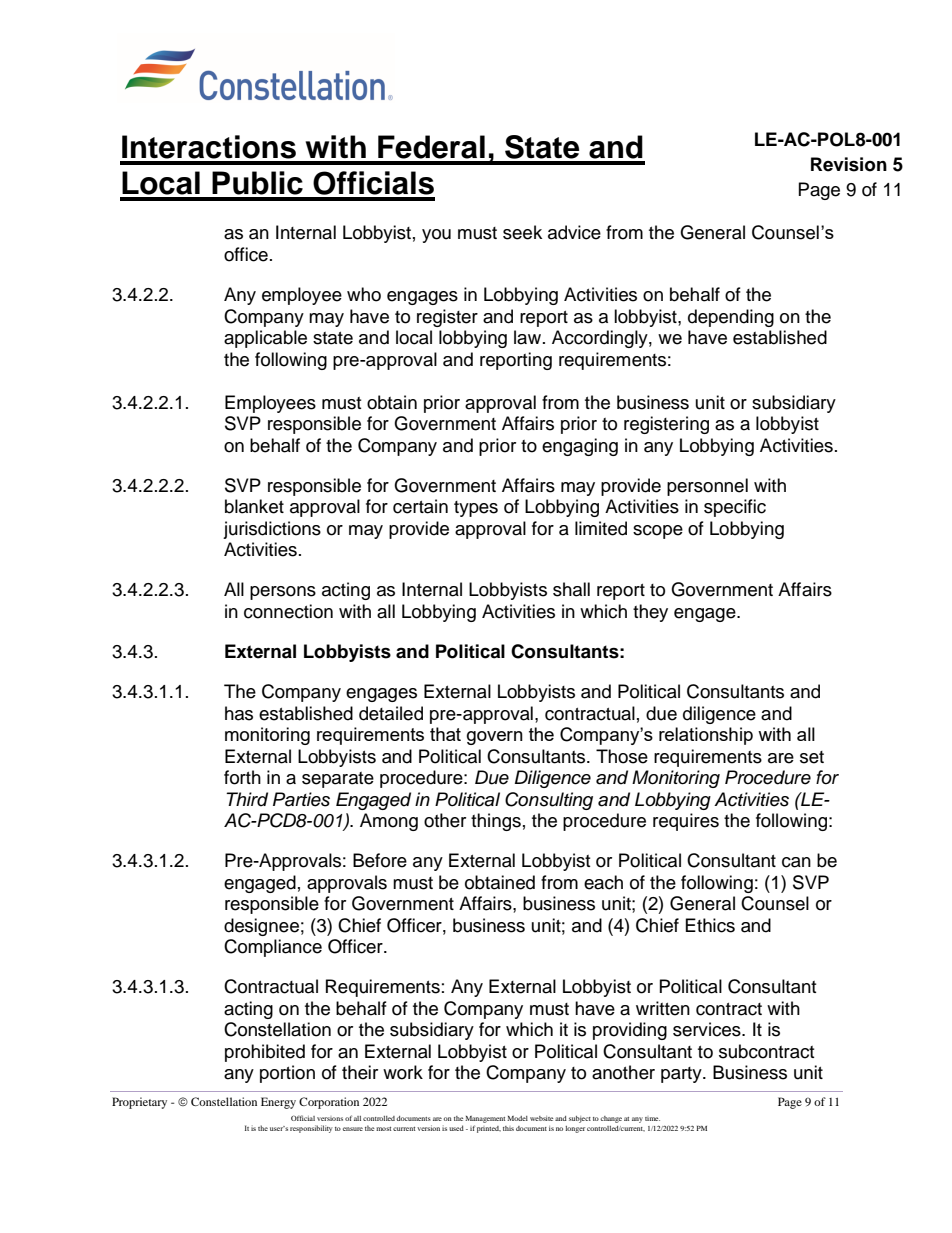 The height and width of the page is (1233, 952). Describe the element at coordinates (288, 611) in the page. I see `connection` at that location.
